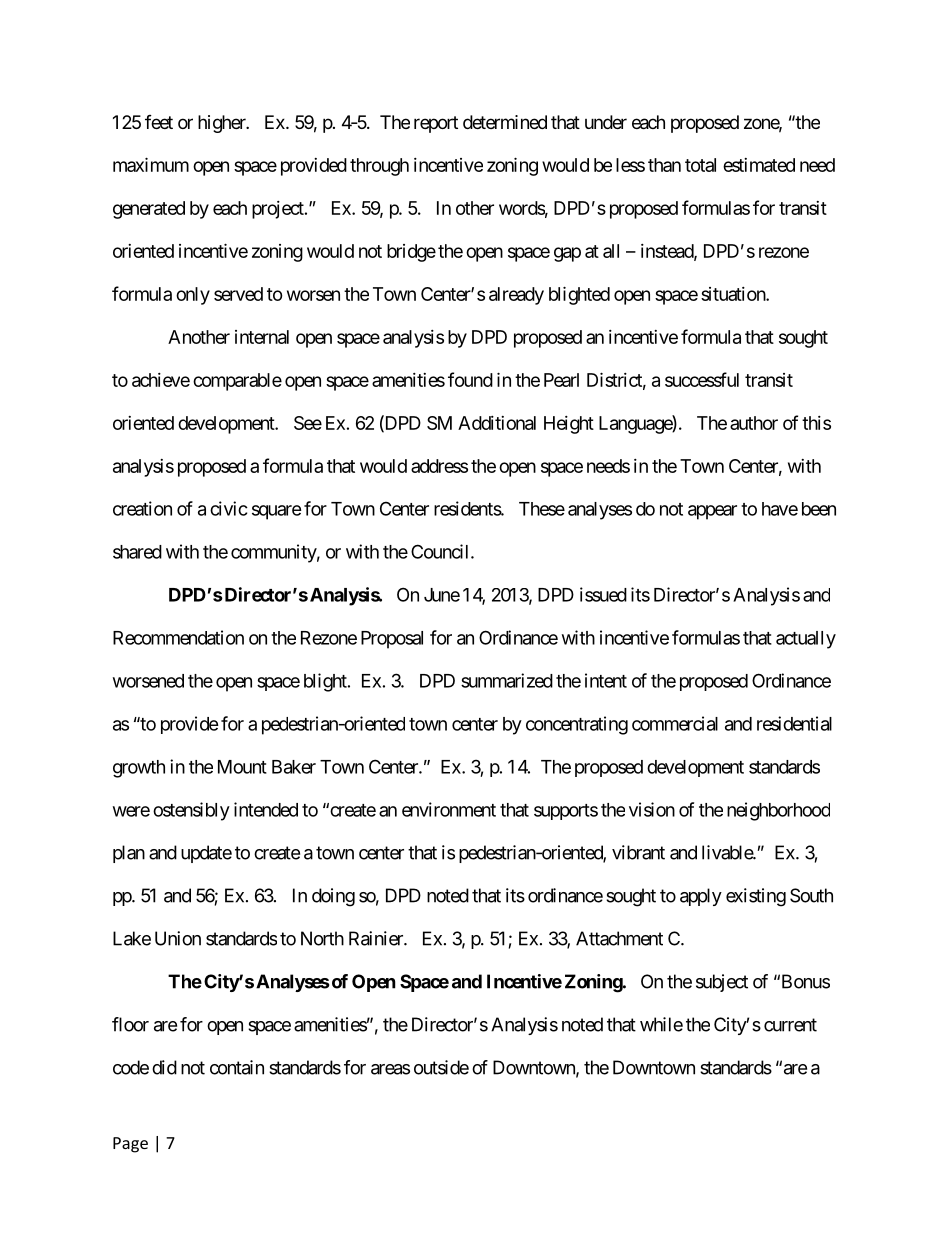 Image resolution: width=952 pixels, height=1233 pixels. What do you see at coordinates (377, 938) in the page?
I see `Rainier` at bounding box center [377, 938].
